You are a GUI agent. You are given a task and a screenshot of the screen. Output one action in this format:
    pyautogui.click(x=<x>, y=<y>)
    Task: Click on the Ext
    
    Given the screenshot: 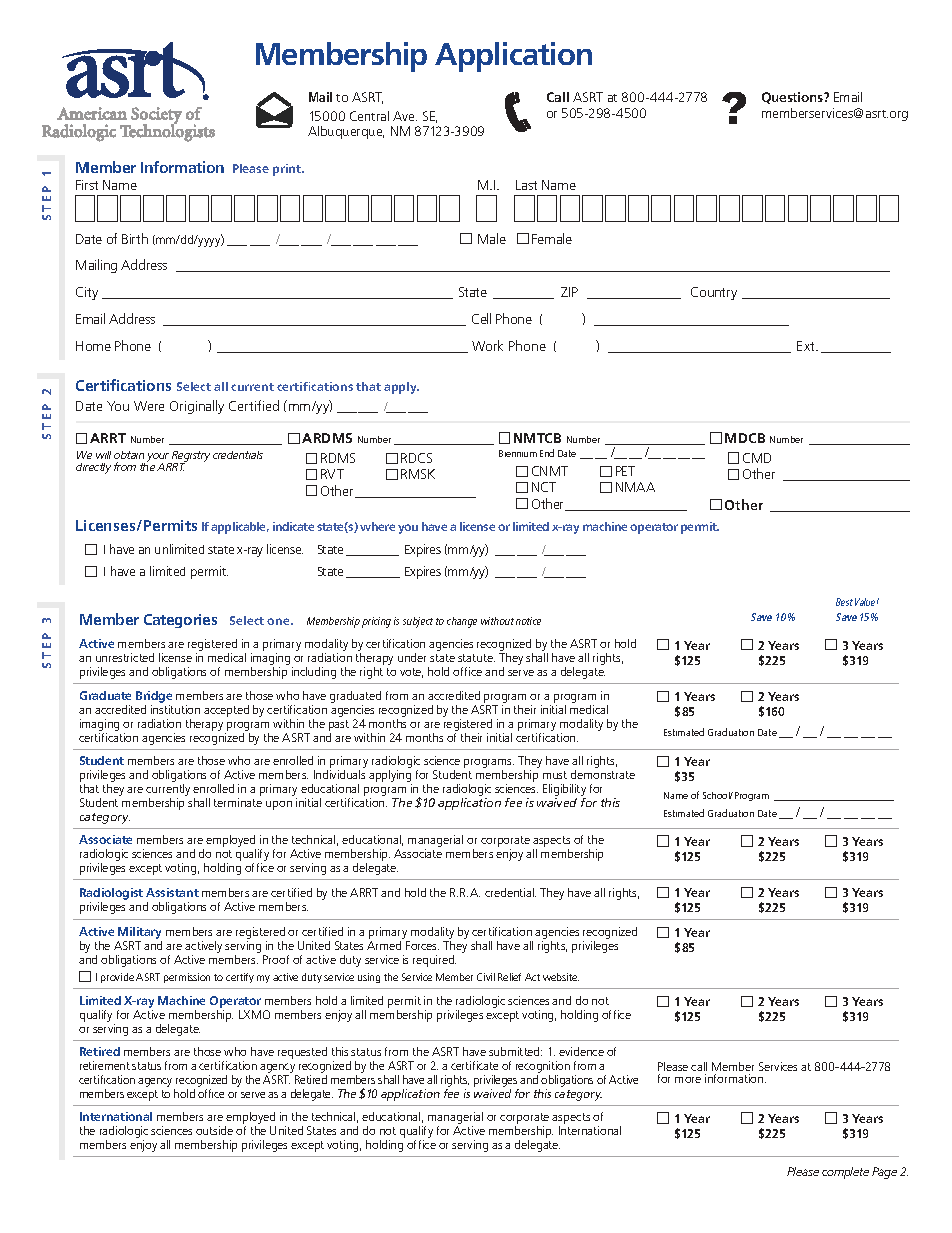 What is the action you would take?
    pyautogui.click(x=807, y=346)
